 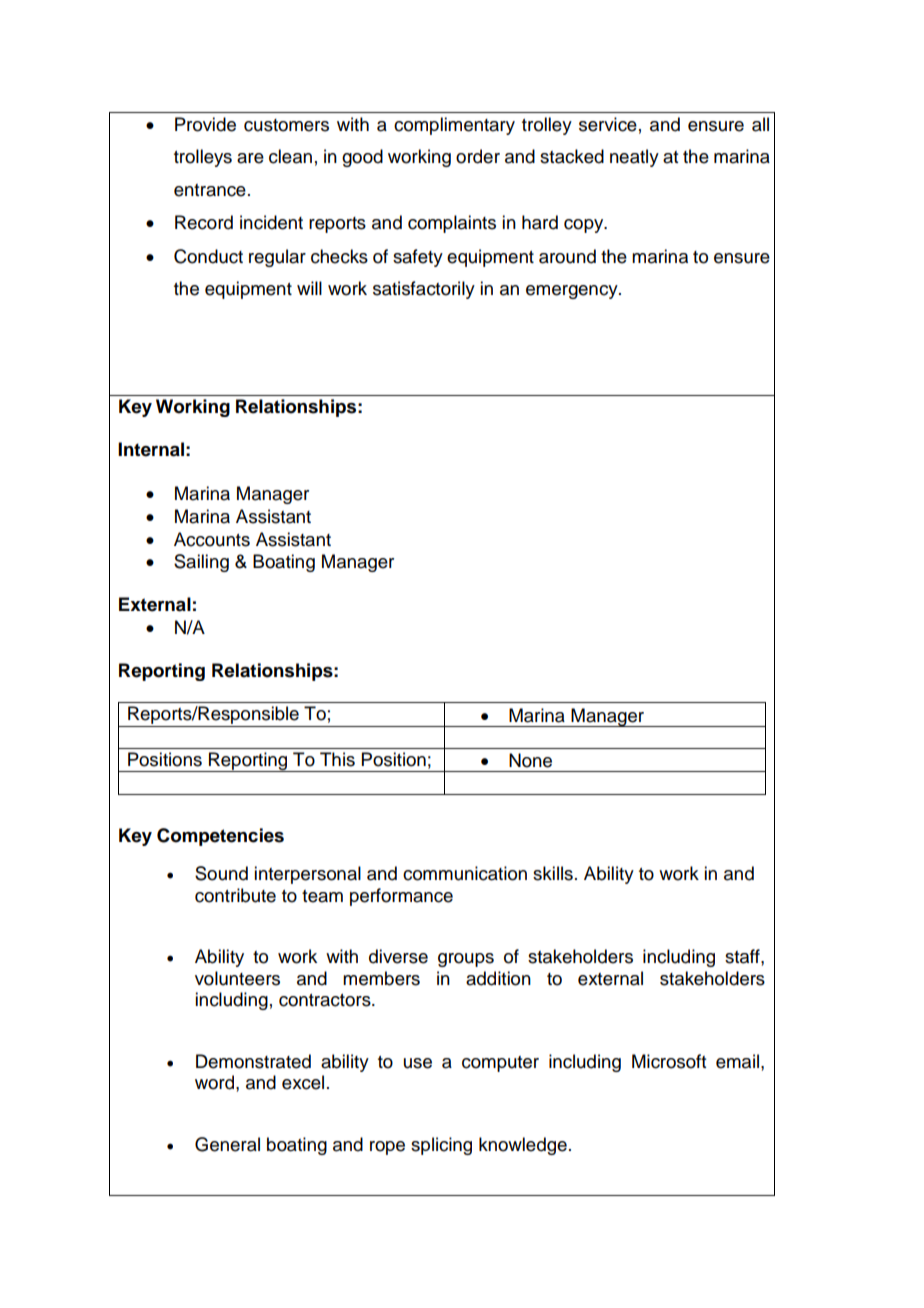 What do you see at coordinates (573, 292) in the screenshot?
I see `emergency` at bounding box center [573, 292].
